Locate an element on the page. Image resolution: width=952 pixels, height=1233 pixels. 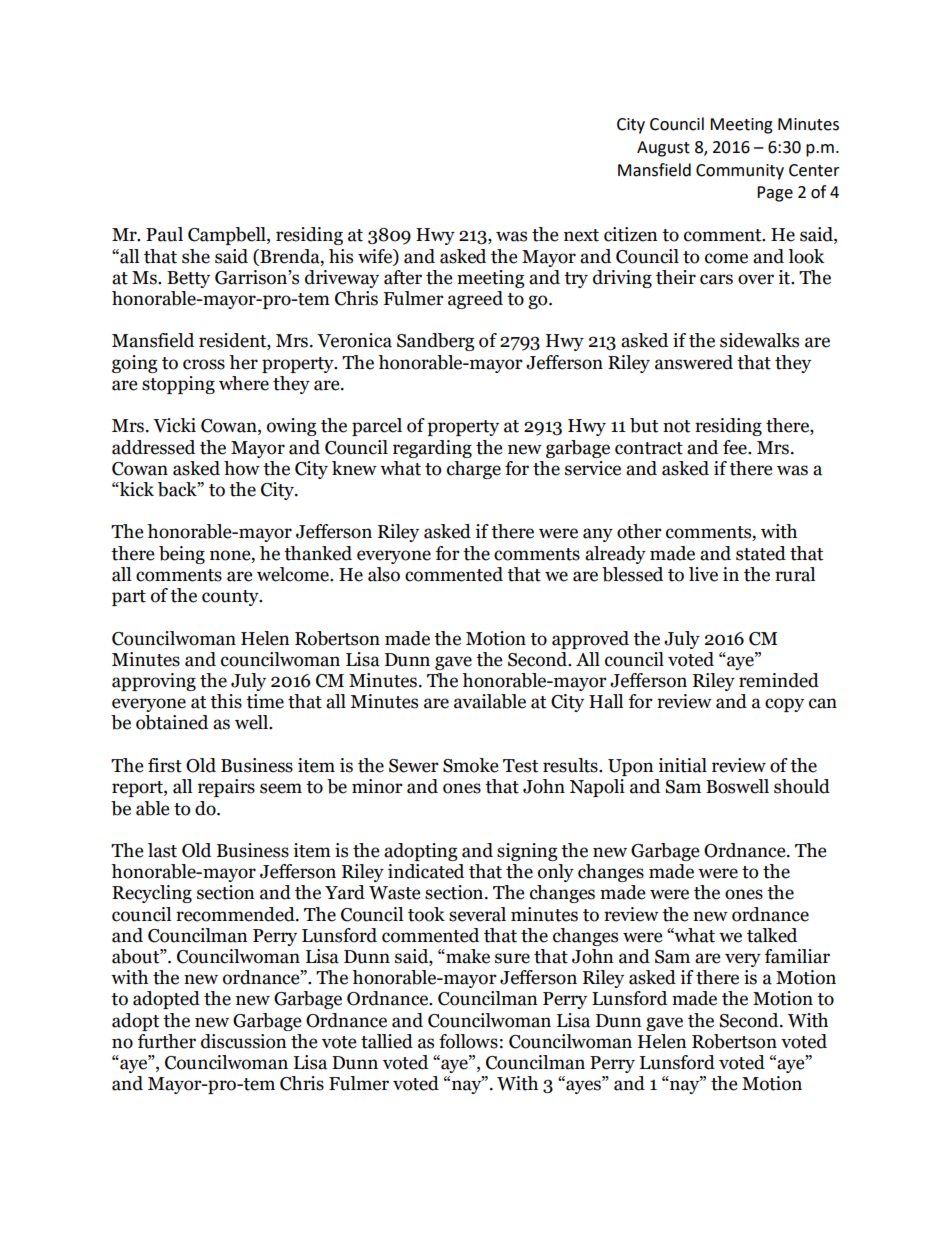
county is located at coordinates (231, 598).
